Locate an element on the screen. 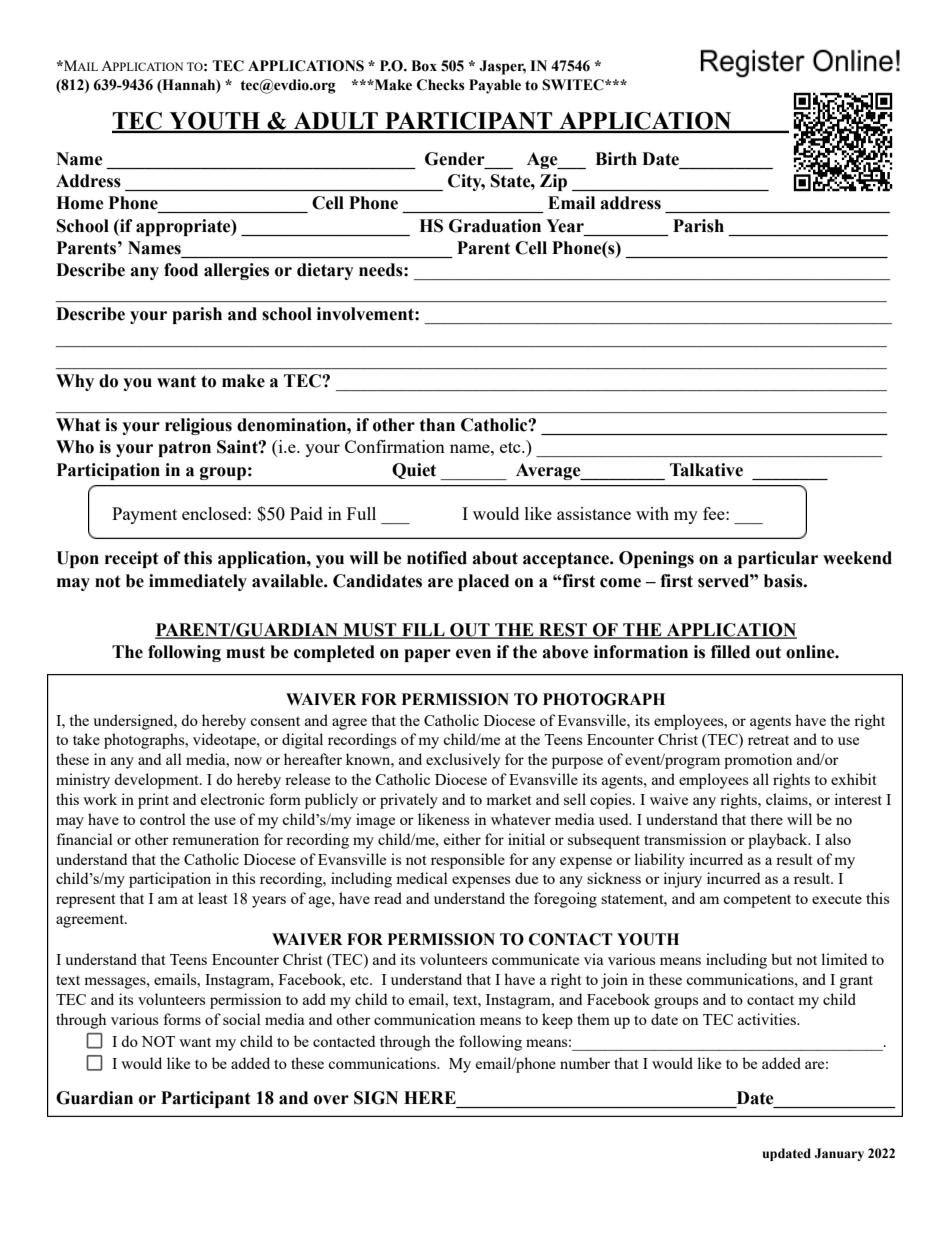  social is located at coordinates (242, 1019).
